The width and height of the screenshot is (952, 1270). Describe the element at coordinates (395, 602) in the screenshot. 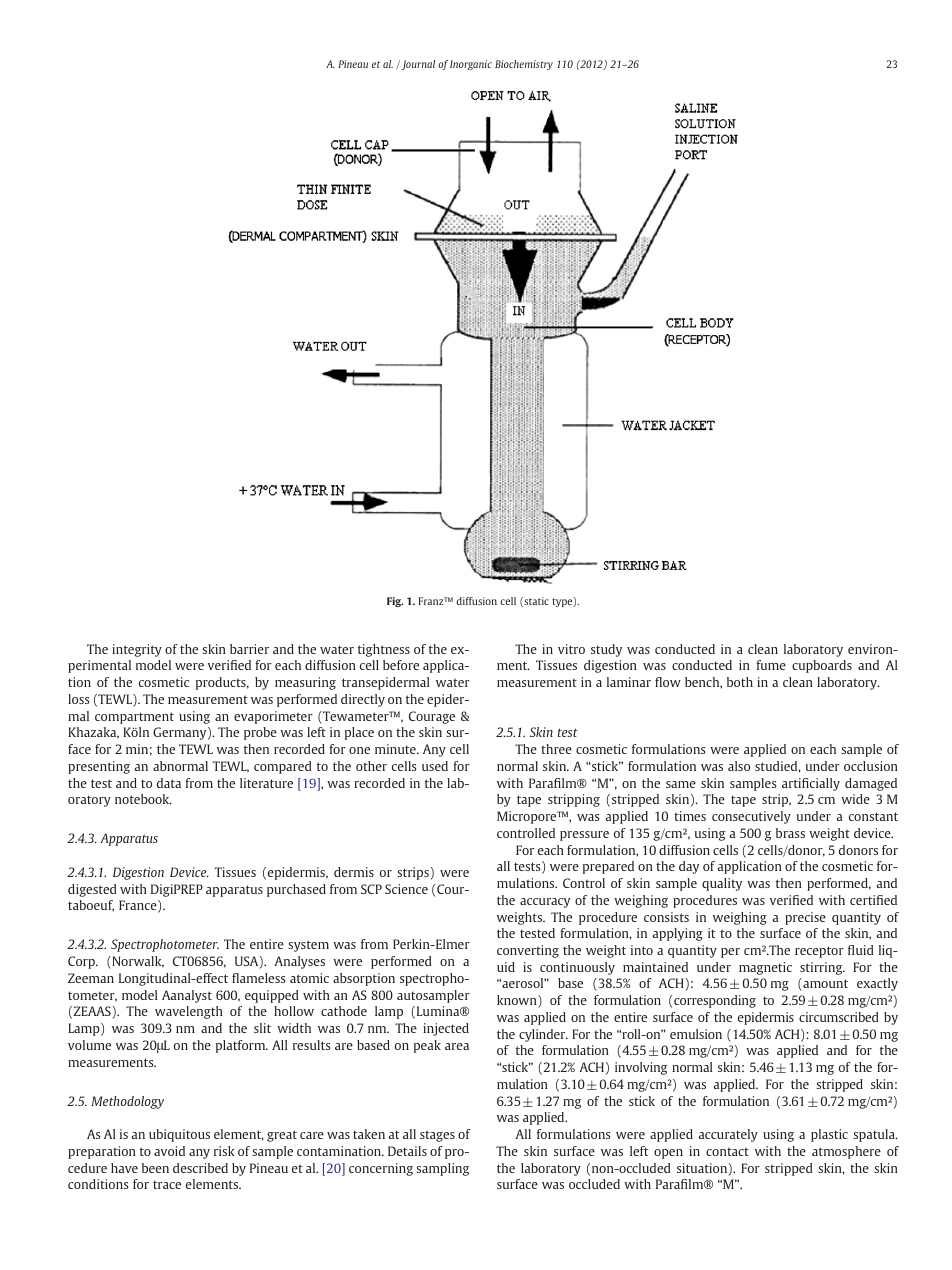

I see `Fig` at that location.
